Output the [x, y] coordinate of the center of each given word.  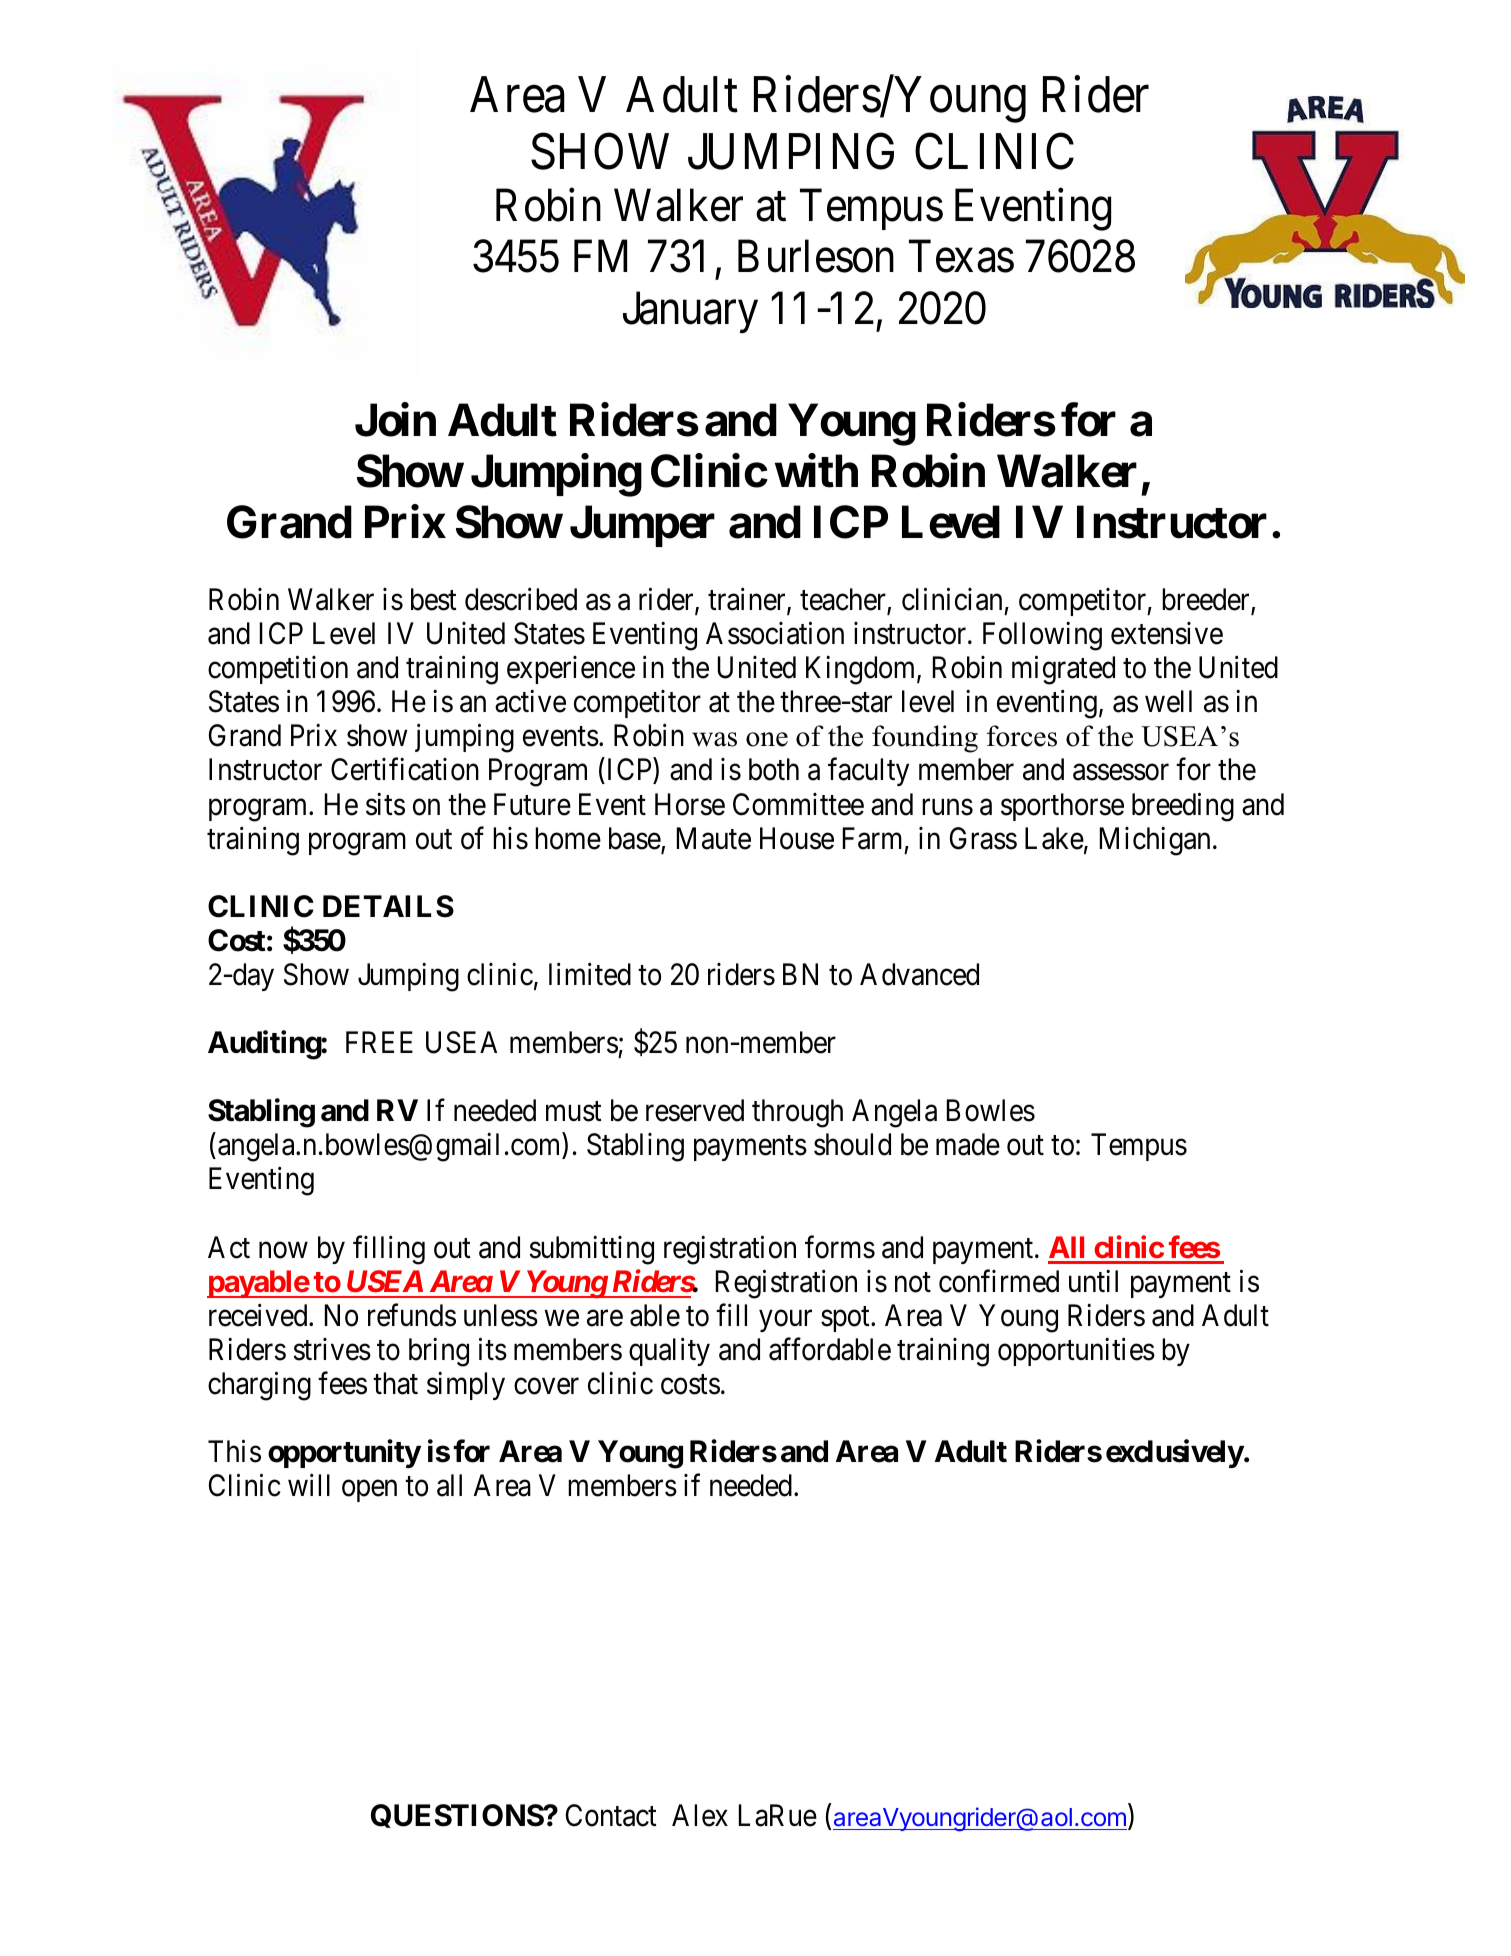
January [690, 313]
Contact [611, 1815]
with [816, 471]
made [968, 1144]
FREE [379, 1042]
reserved [695, 1110]
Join [395, 420]
